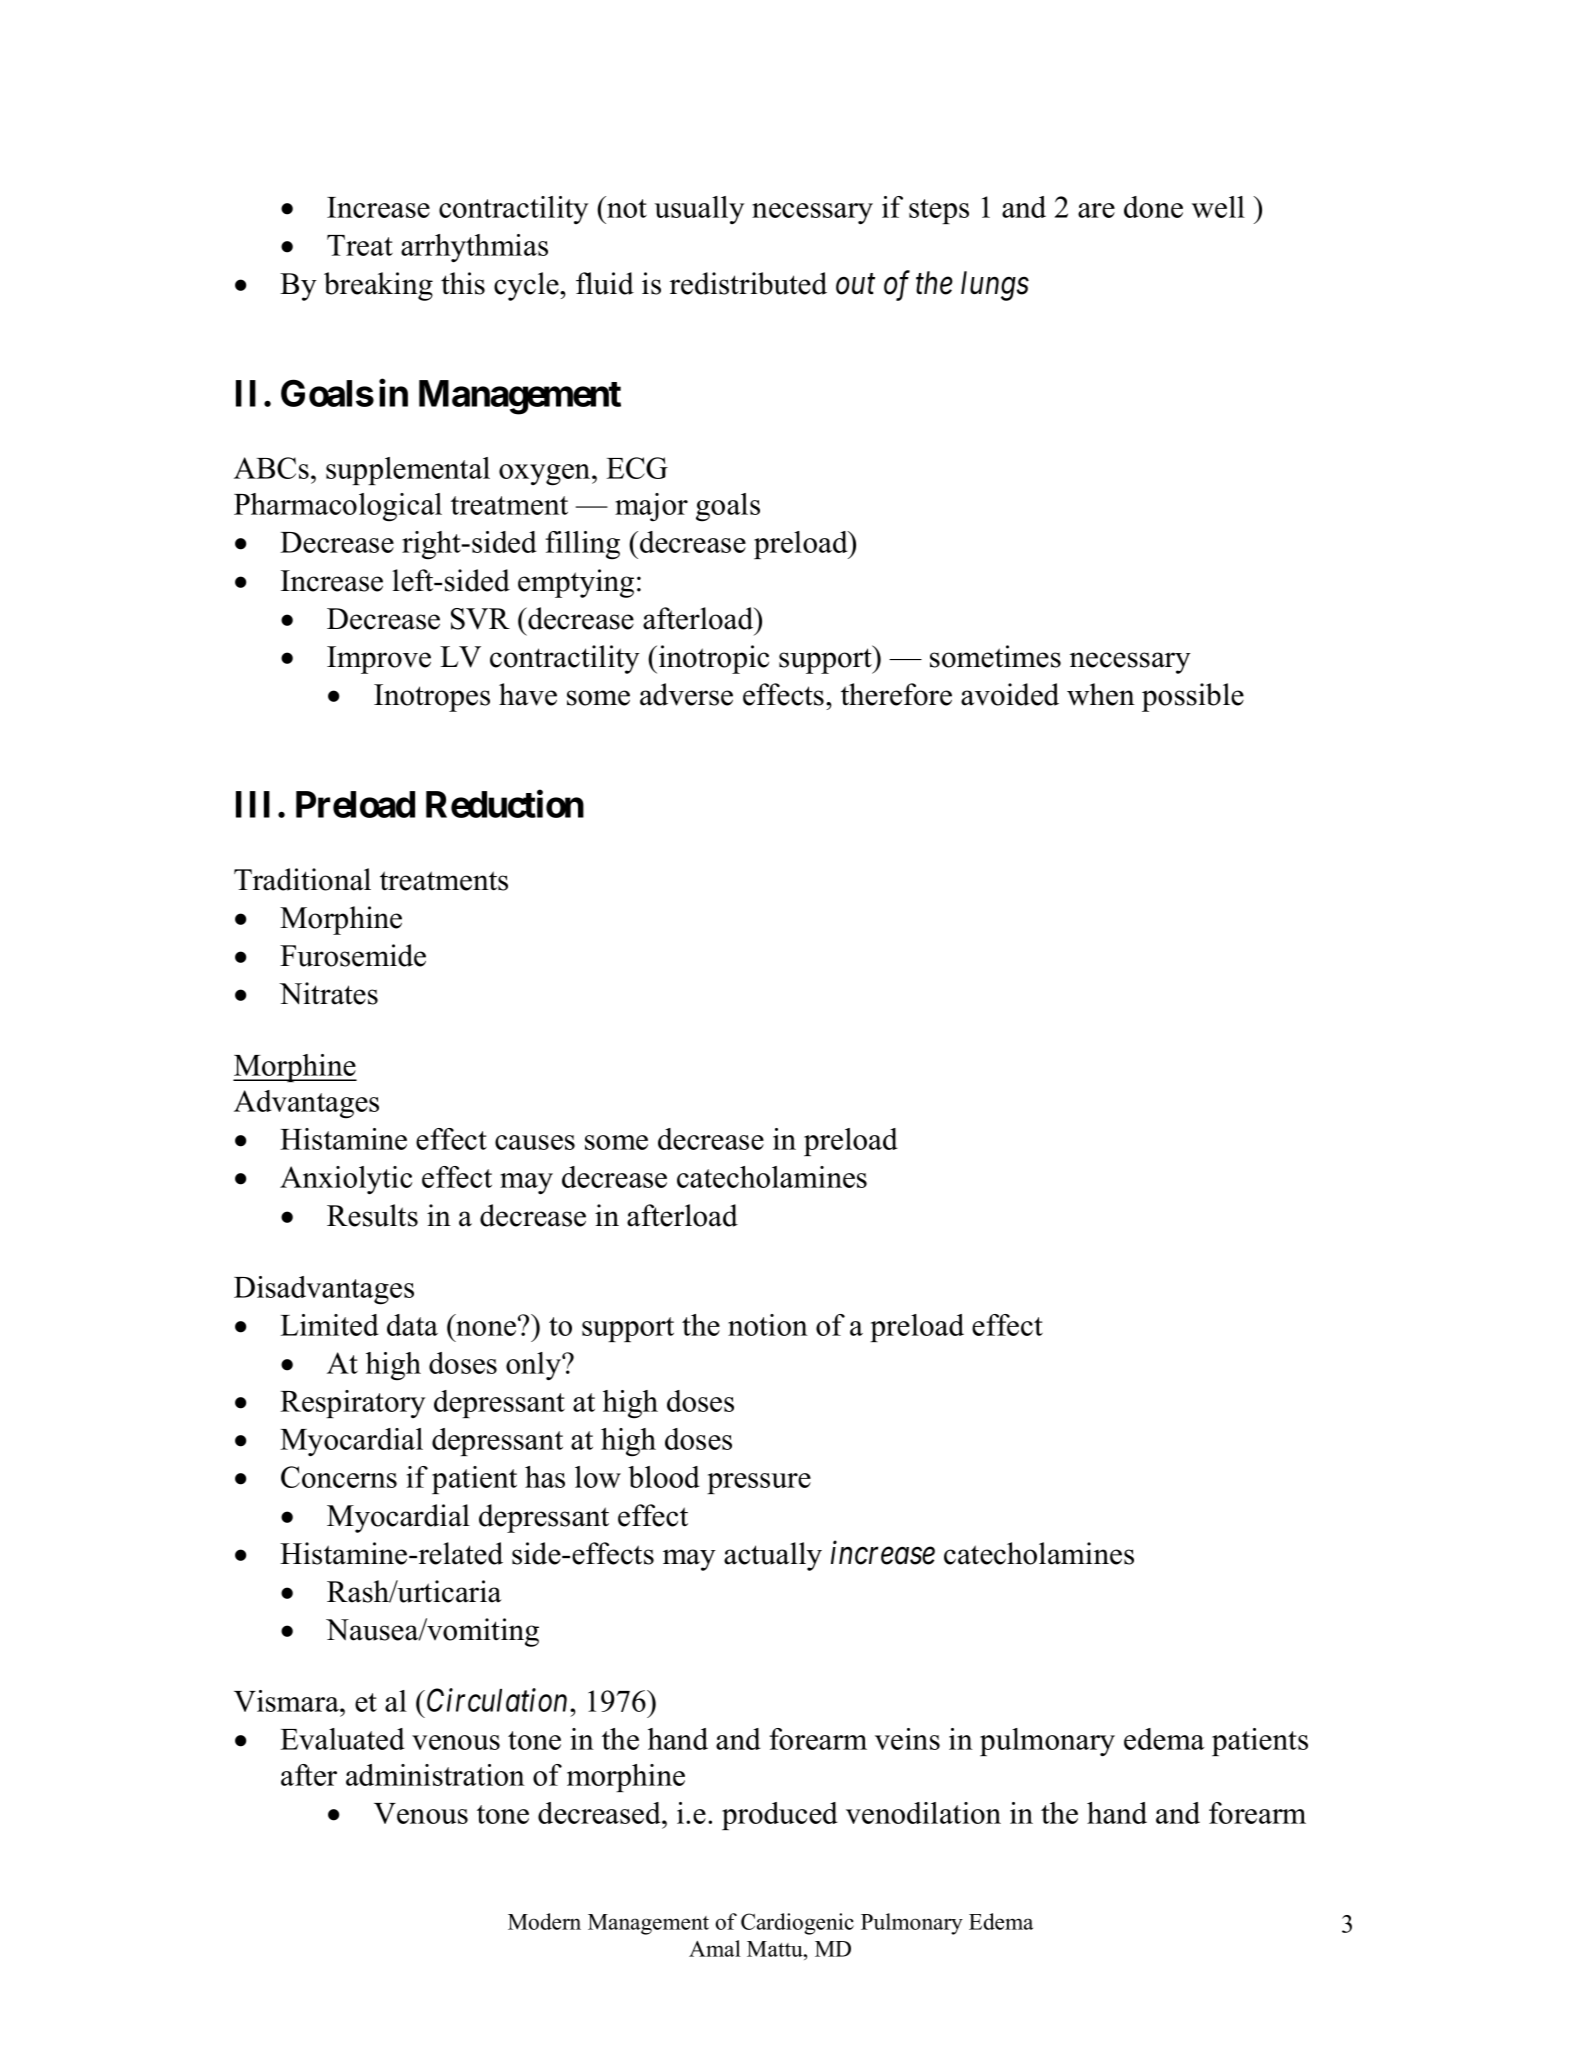 The height and width of the screenshot is (2056, 1588). I want to click on Limited, so click(329, 1325).
